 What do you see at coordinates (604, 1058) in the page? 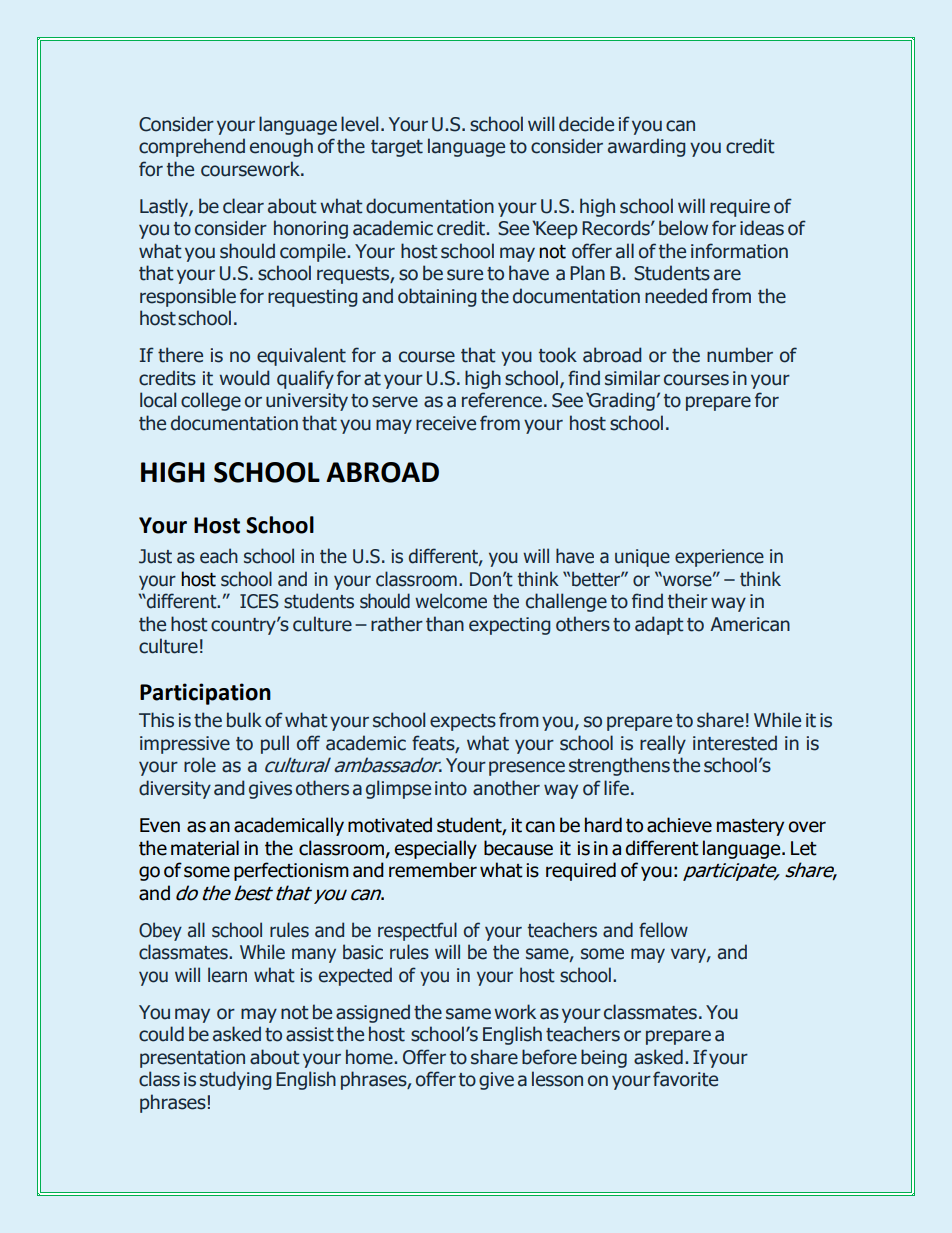
I see `being` at bounding box center [604, 1058].
